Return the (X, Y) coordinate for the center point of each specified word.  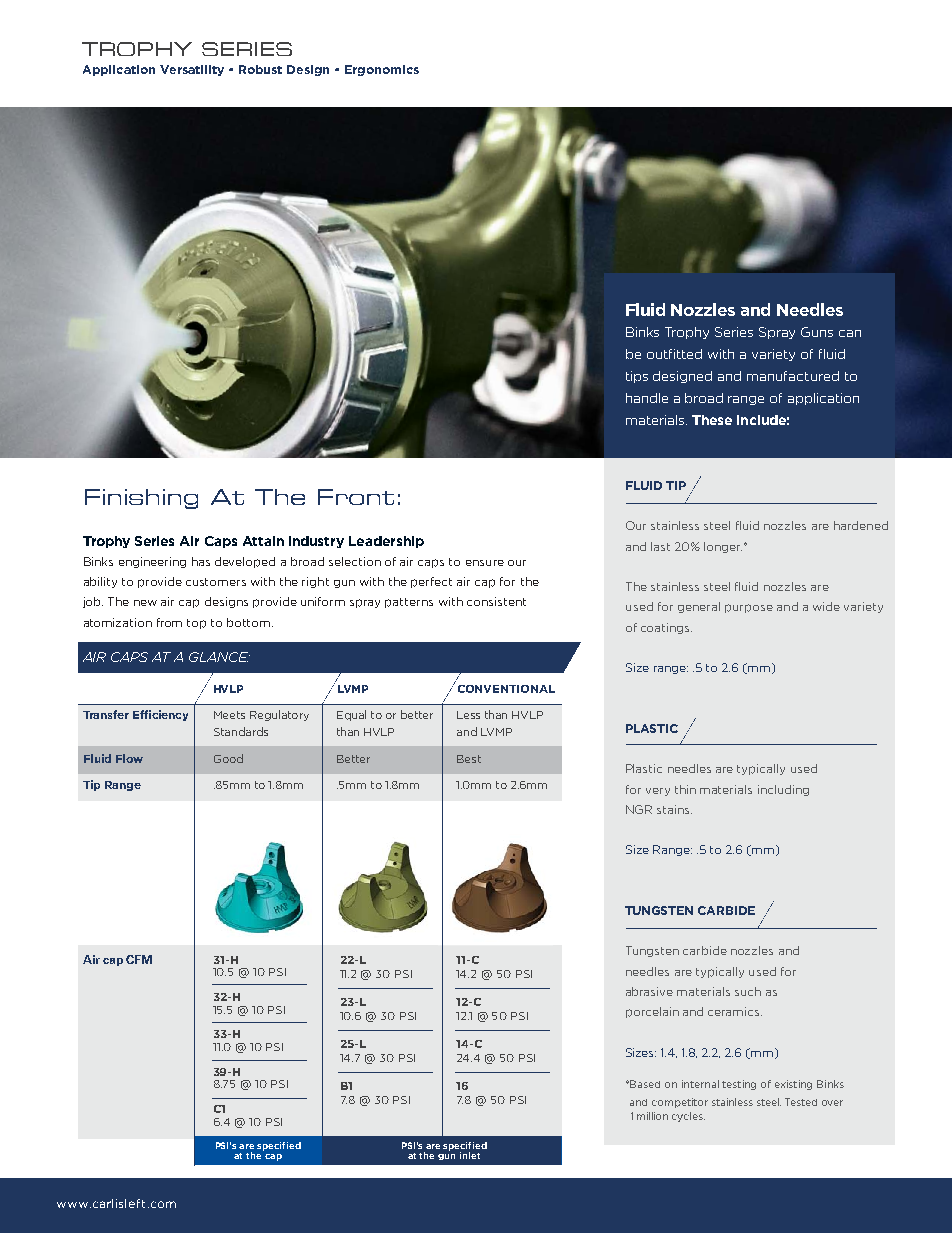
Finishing (141, 499)
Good (228, 758)
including (783, 790)
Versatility (192, 70)
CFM (139, 959)
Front (356, 497)
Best (469, 759)
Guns (817, 332)
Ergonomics (382, 70)
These (712, 420)
